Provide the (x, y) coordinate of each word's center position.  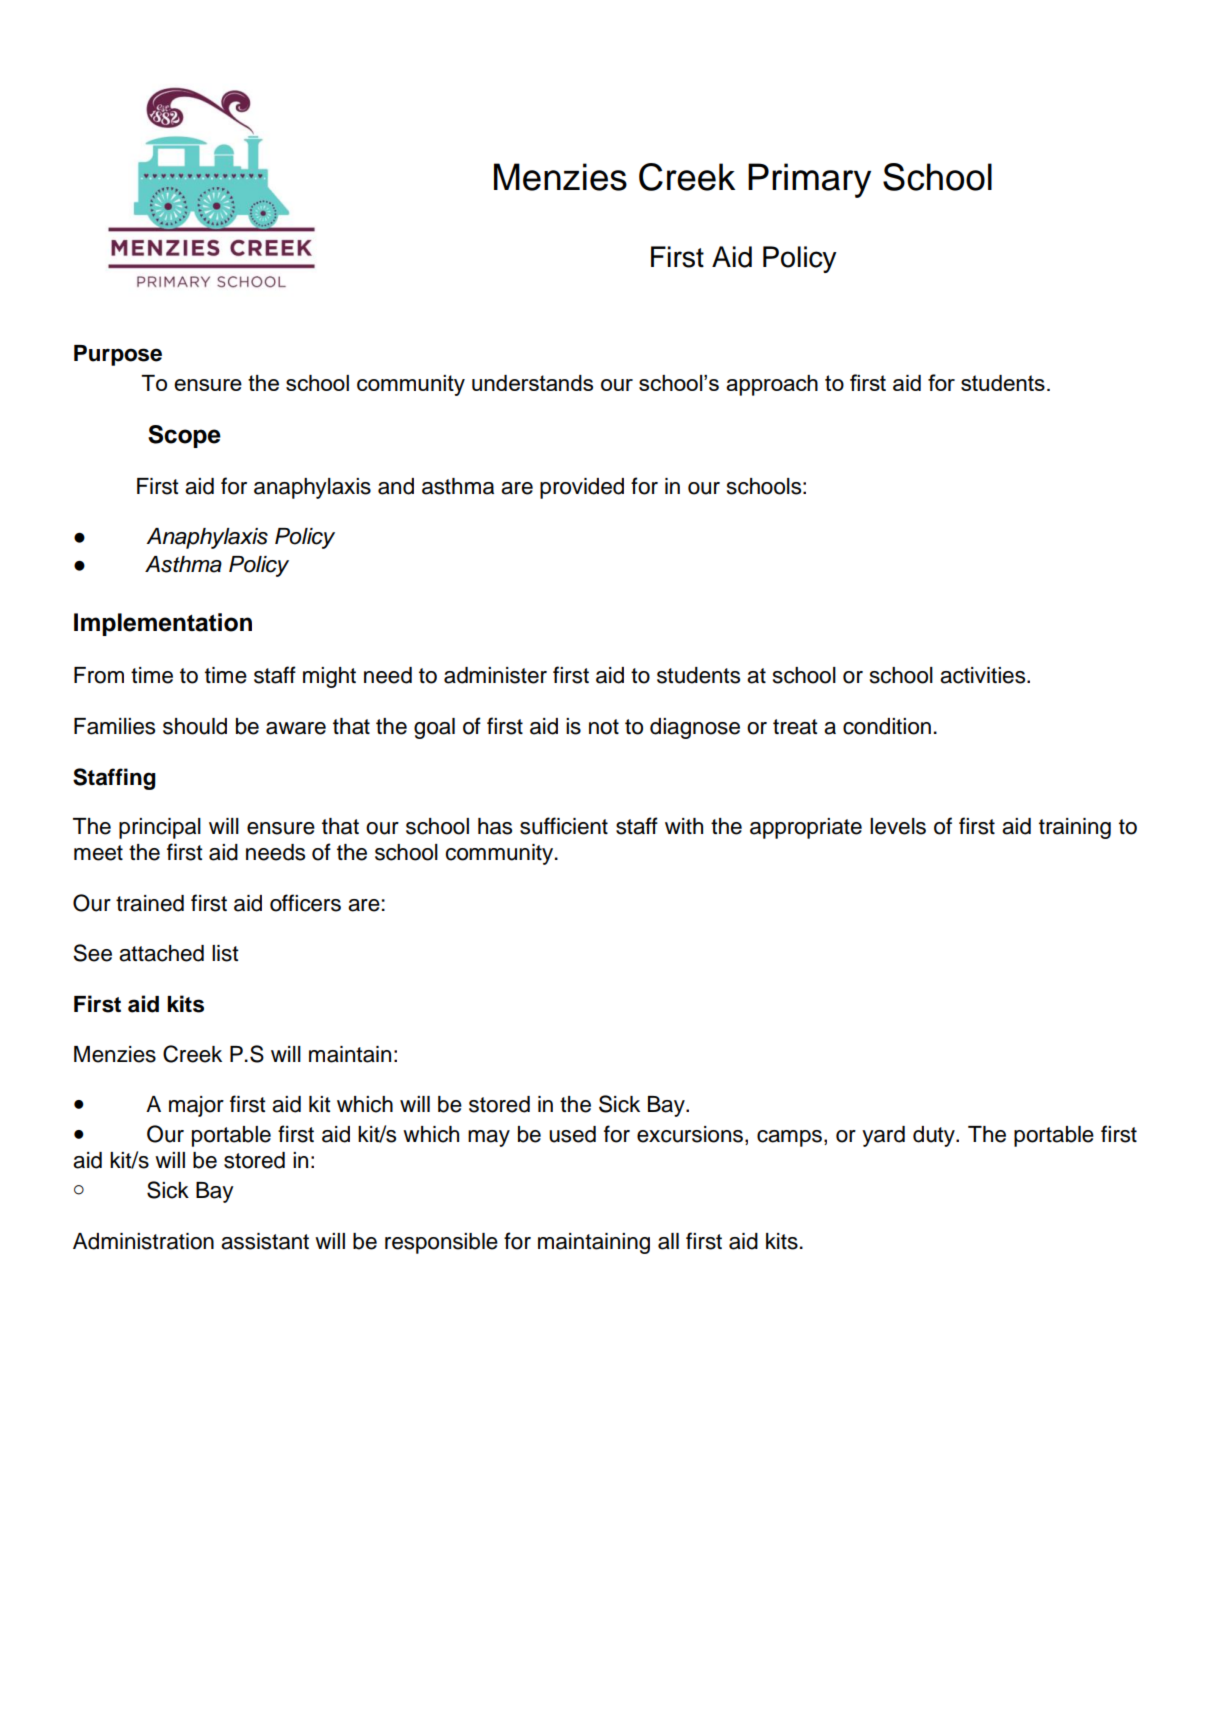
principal (160, 828)
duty (935, 1136)
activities (984, 675)
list (225, 953)
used (572, 1134)
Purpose (118, 355)
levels (898, 826)
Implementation (163, 624)
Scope (184, 436)
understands (532, 383)
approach (772, 385)
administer (495, 675)
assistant (265, 1241)
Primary (809, 180)
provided (582, 488)
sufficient (564, 826)
